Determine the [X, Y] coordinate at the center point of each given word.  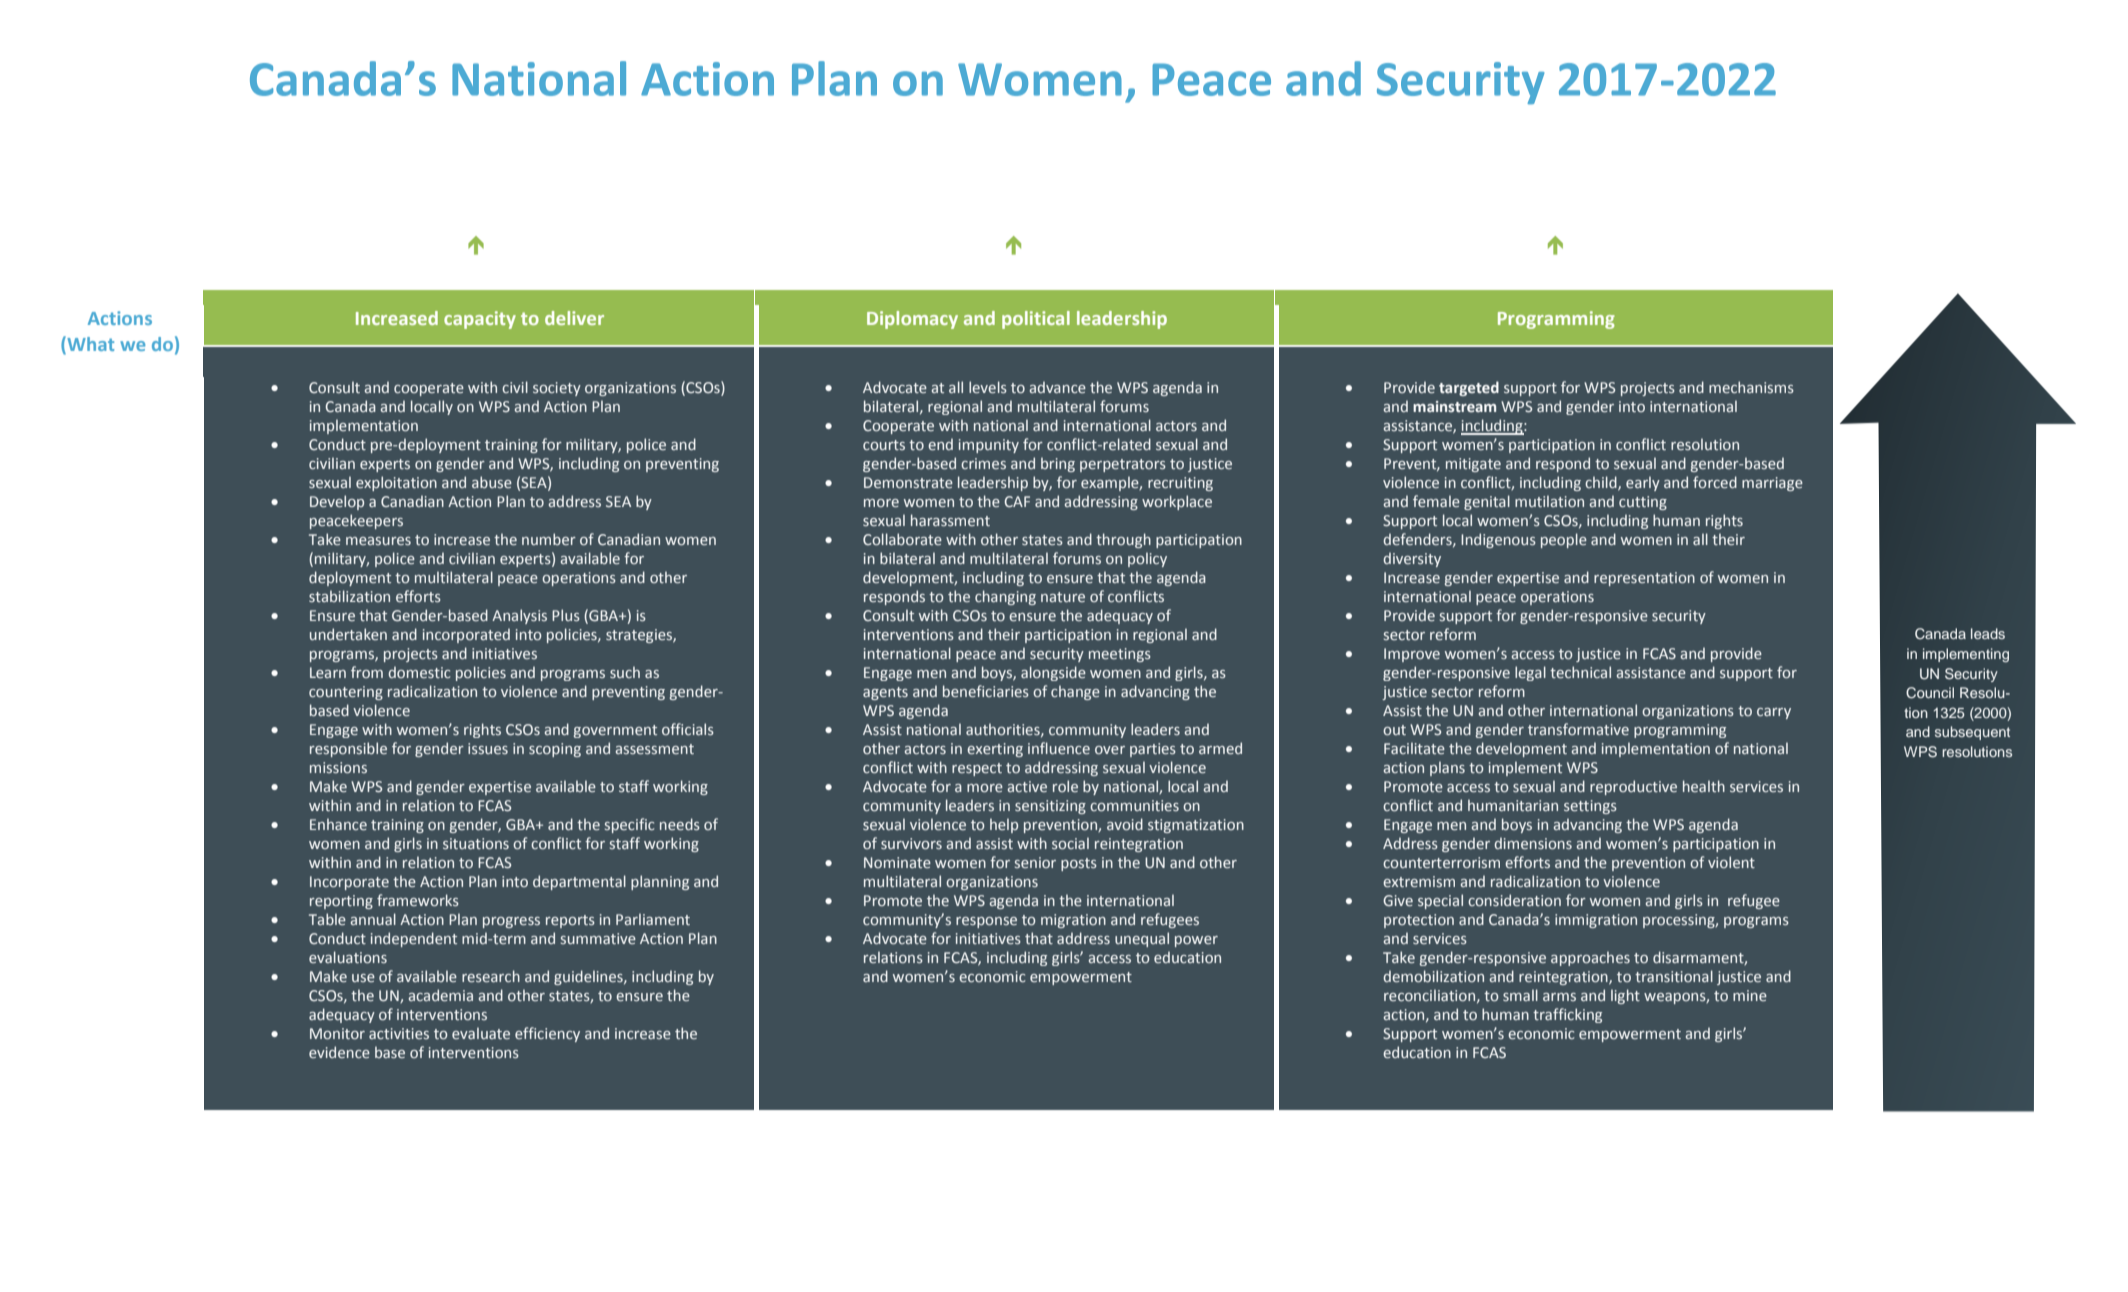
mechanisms [1751, 387]
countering [346, 693]
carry [1774, 713]
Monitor [337, 1033]
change [1075, 692]
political [1036, 320]
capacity [480, 320]
